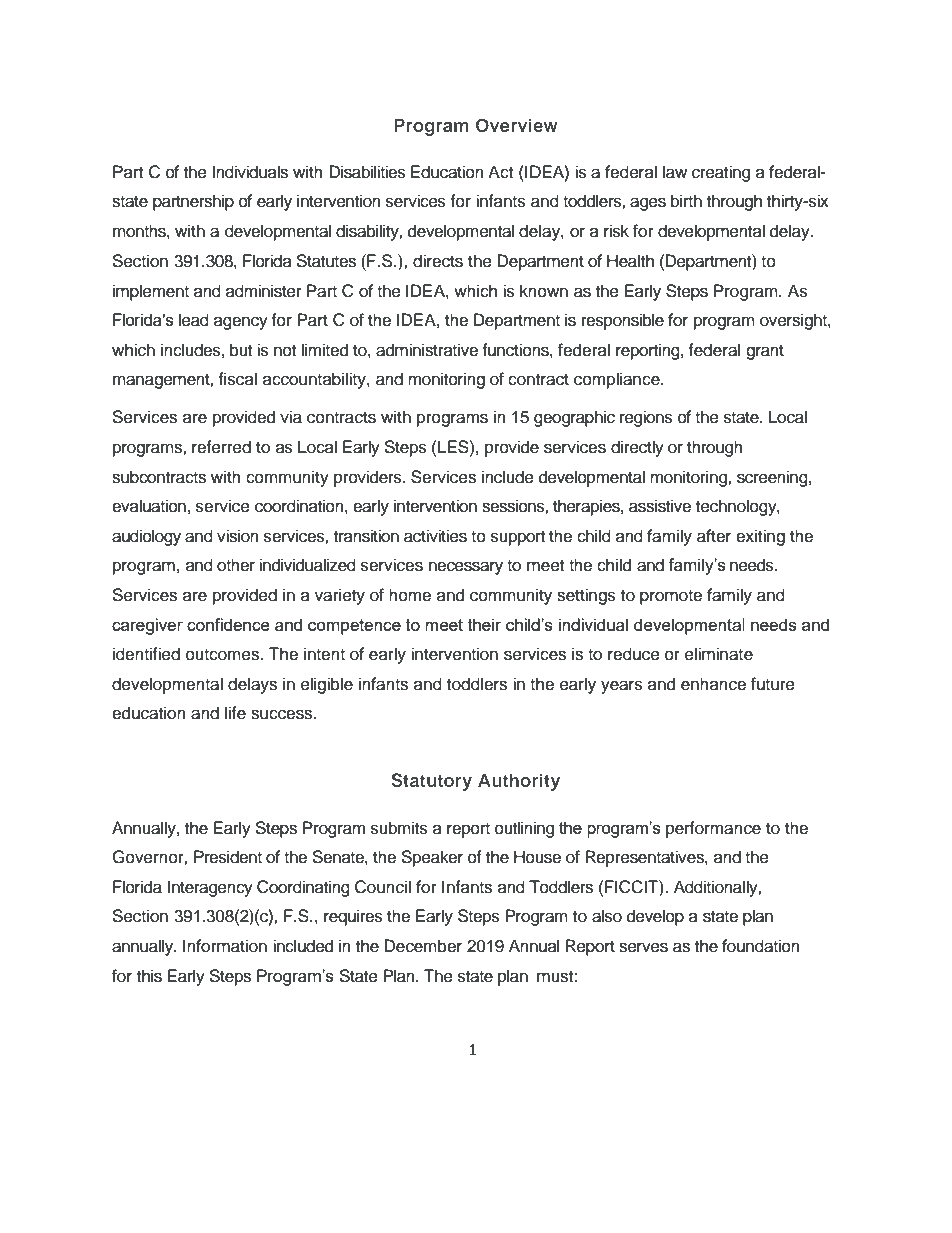 The image size is (952, 1233). Describe the element at coordinates (221, 447) in the document. I see `referred` at that location.
